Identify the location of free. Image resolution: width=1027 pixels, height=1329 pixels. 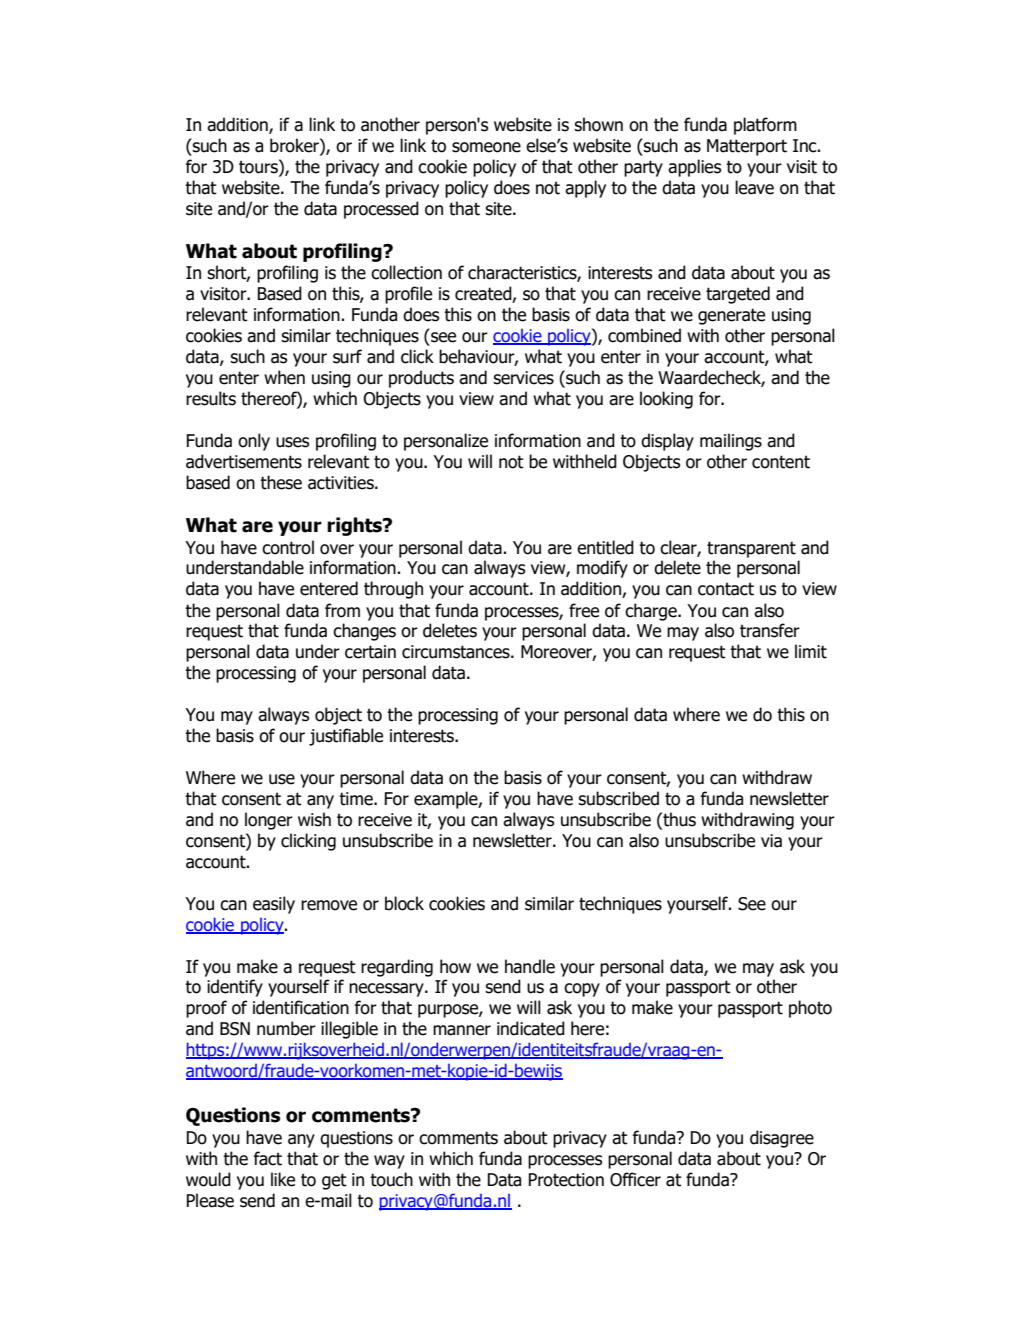
(584, 610).
